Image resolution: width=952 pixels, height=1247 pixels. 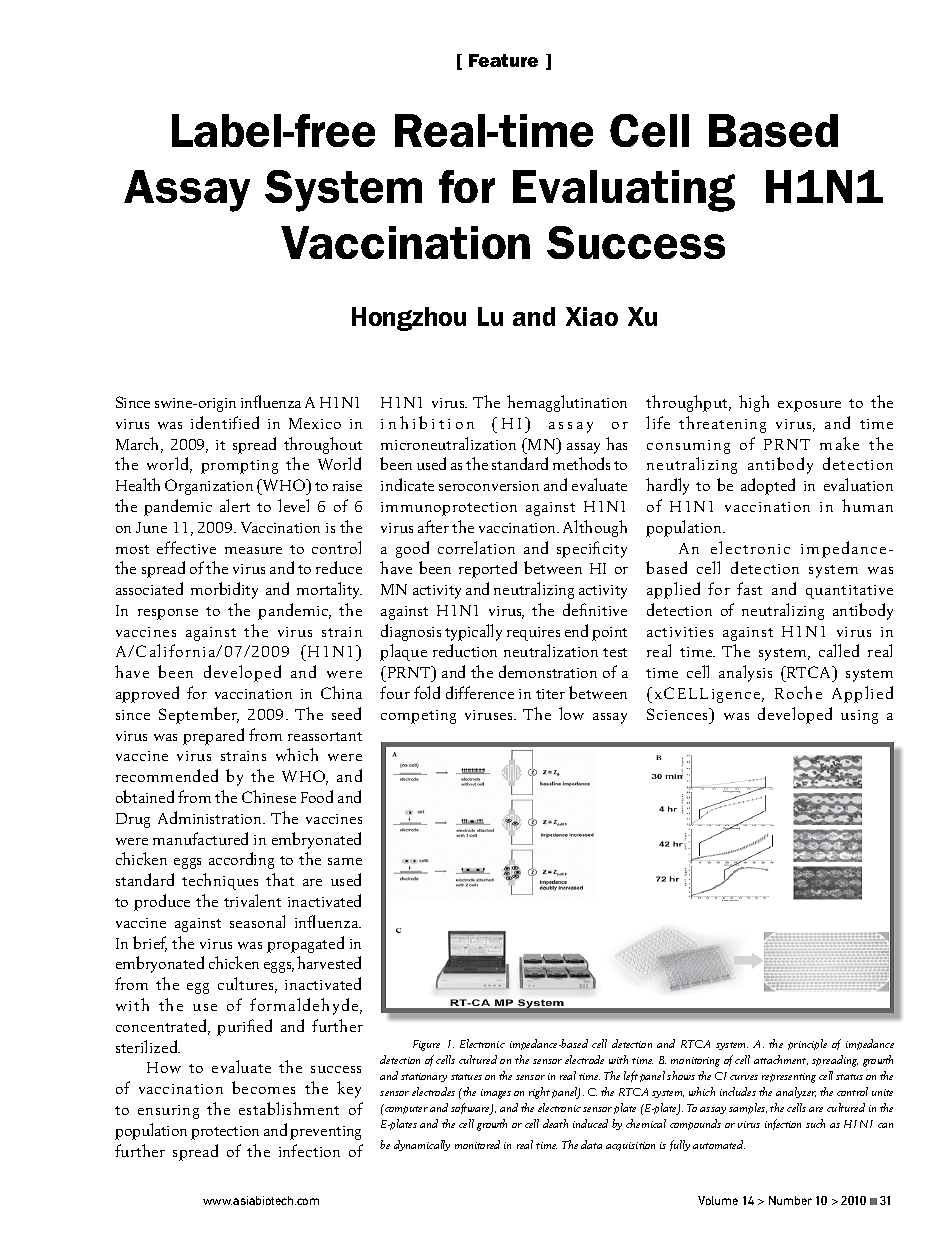 I want to click on exposure, so click(x=809, y=406).
